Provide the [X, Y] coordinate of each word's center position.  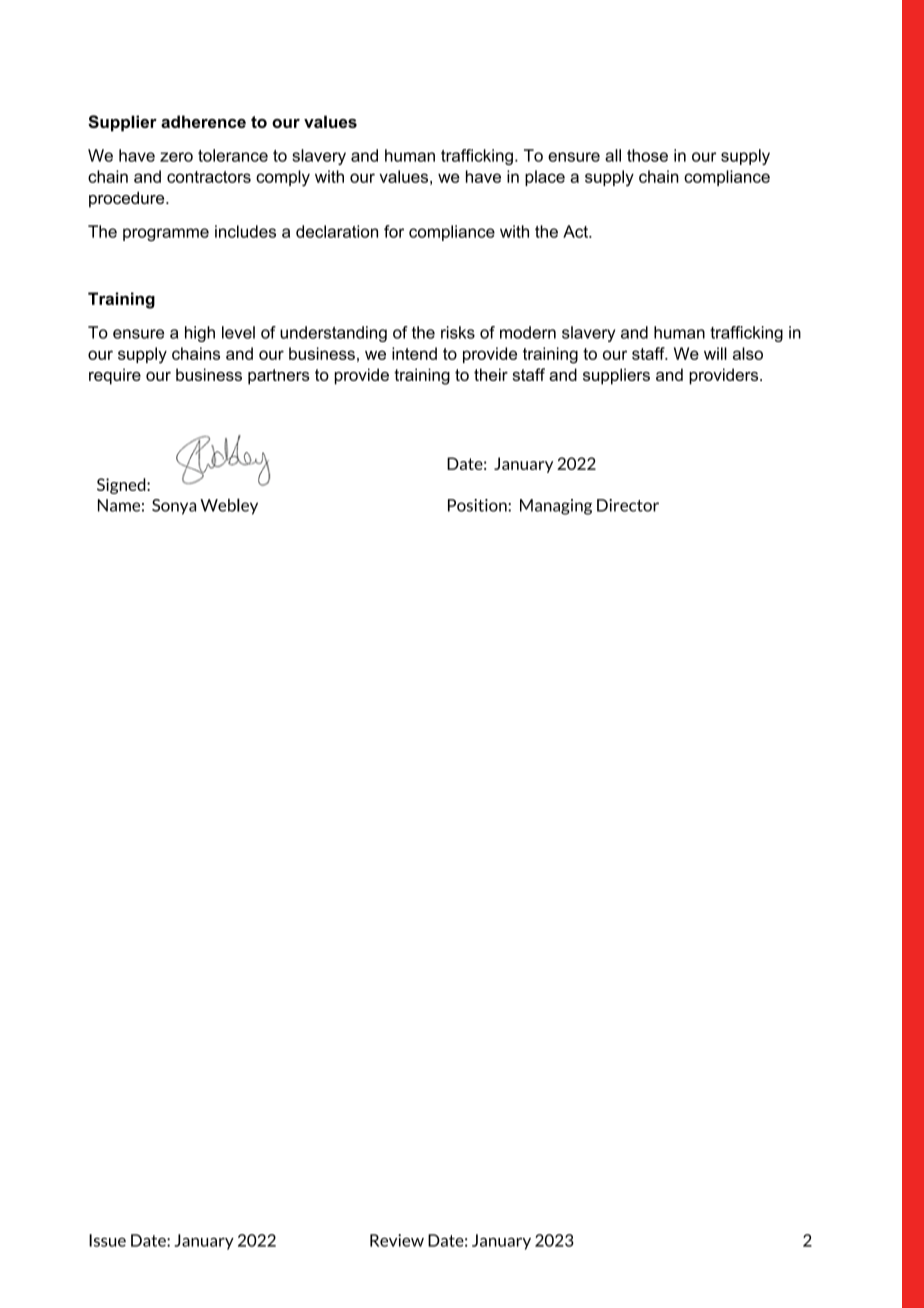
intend [414, 353]
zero [176, 157]
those [647, 155]
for [394, 231]
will [715, 353]
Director [628, 505]
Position [478, 505]
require [115, 376]
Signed [122, 486]
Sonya [174, 507]
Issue [107, 1240]
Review [397, 1240]
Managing [556, 507]
